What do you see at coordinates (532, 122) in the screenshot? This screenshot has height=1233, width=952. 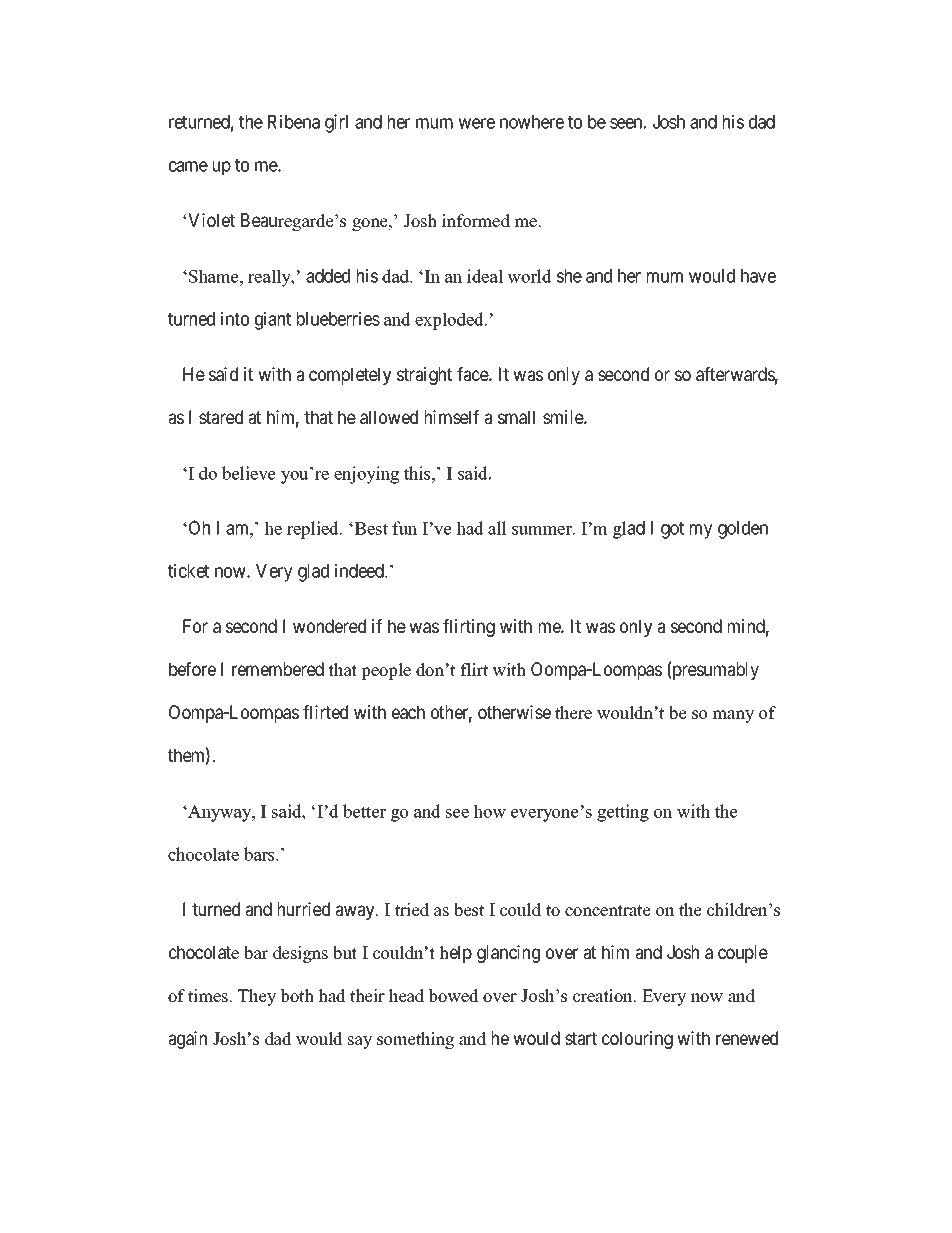 I see `nowhere` at bounding box center [532, 122].
